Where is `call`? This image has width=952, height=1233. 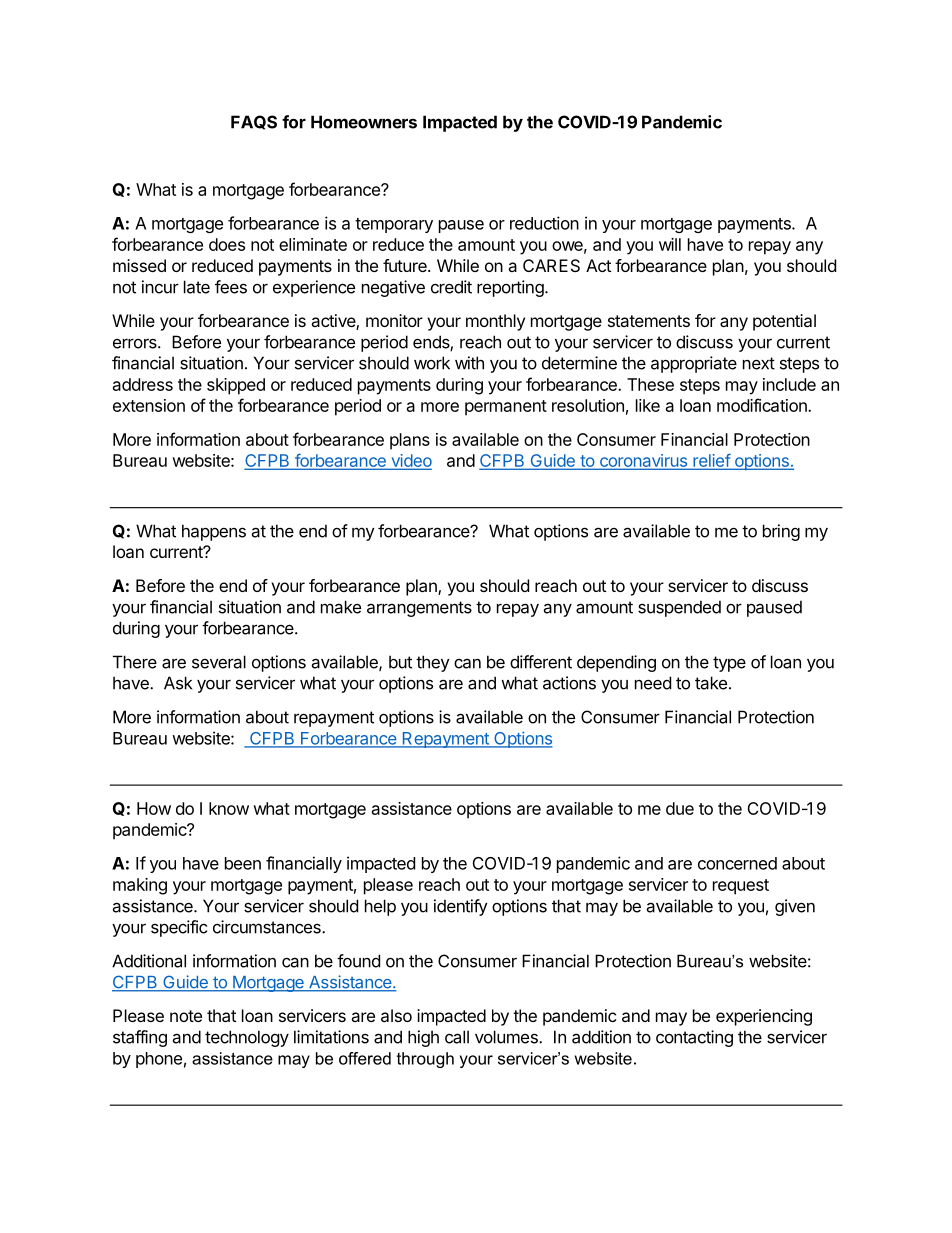
call is located at coordinates (457, 1037).
